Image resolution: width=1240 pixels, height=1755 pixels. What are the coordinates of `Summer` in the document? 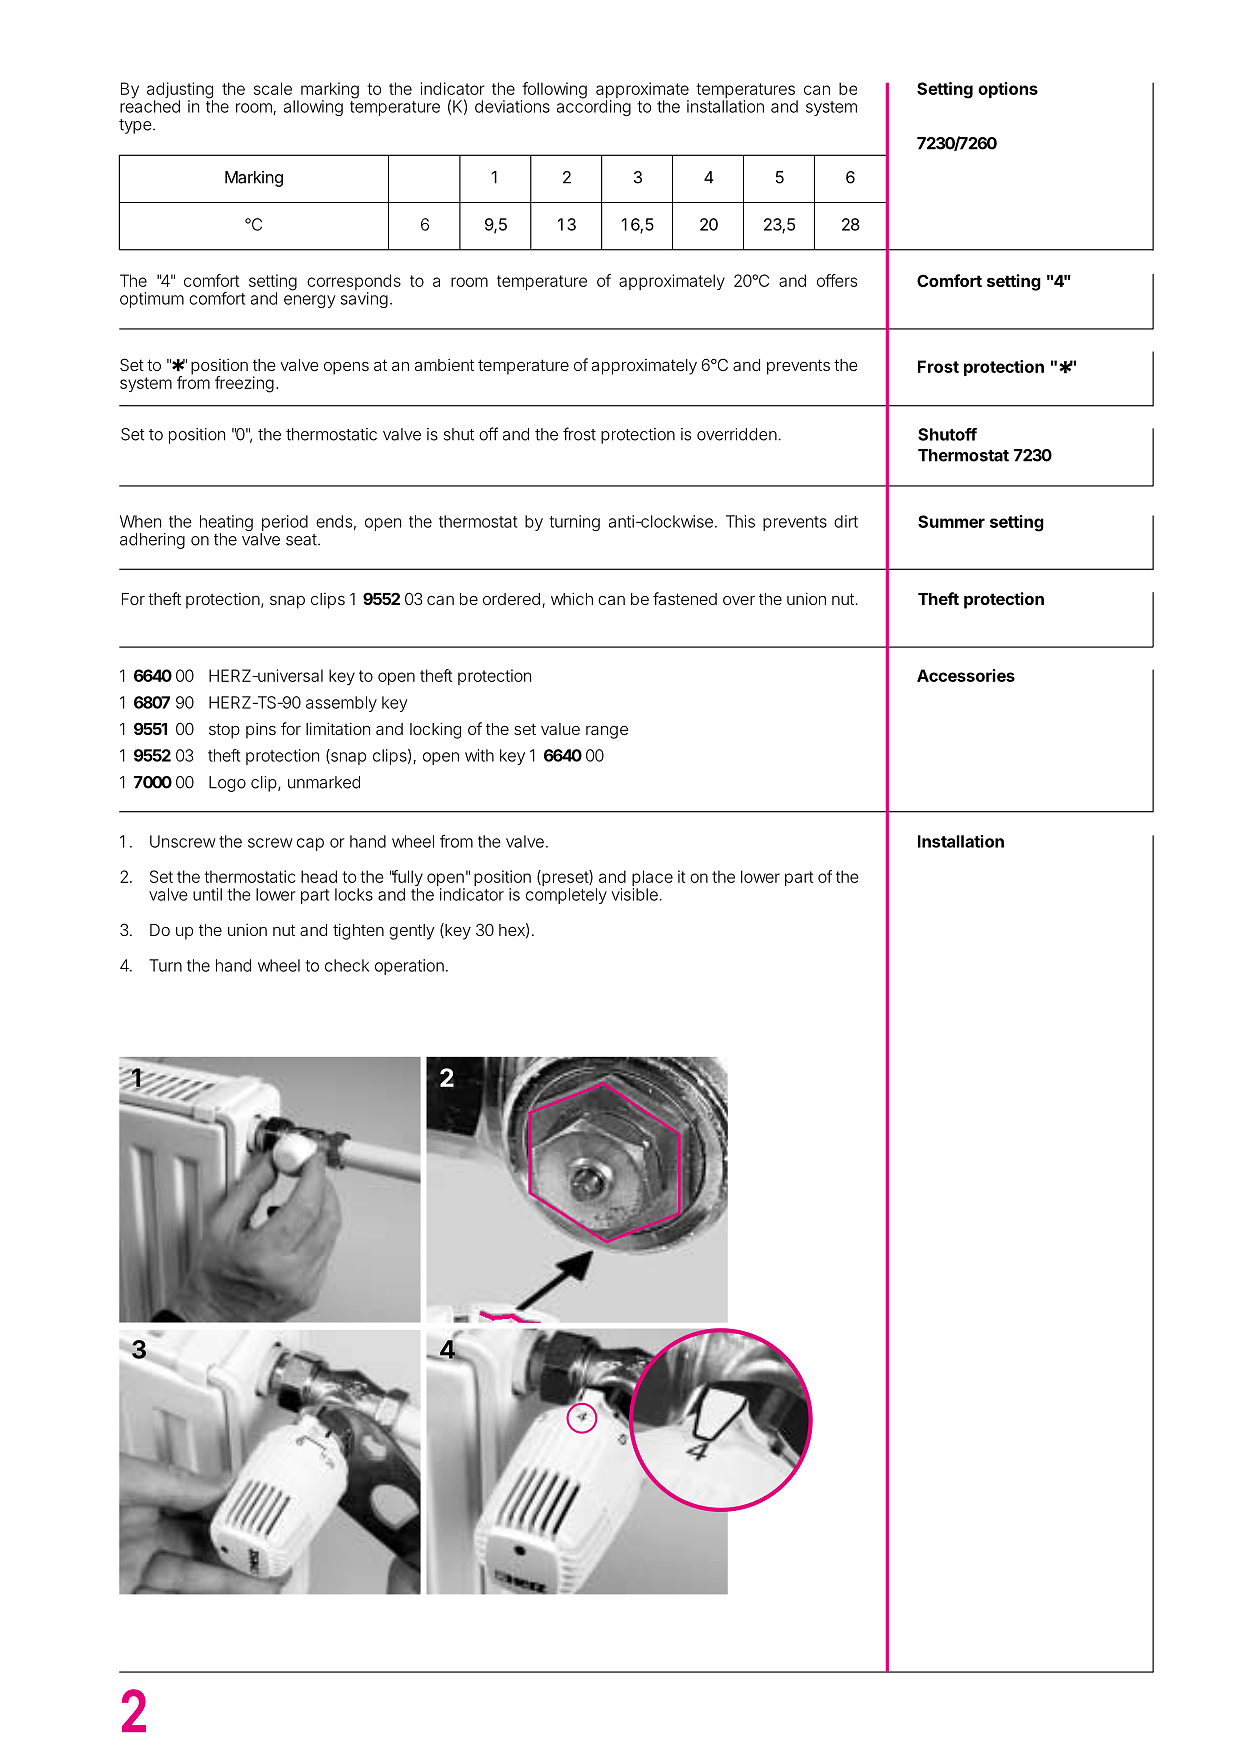 It's located at (951, 521).
